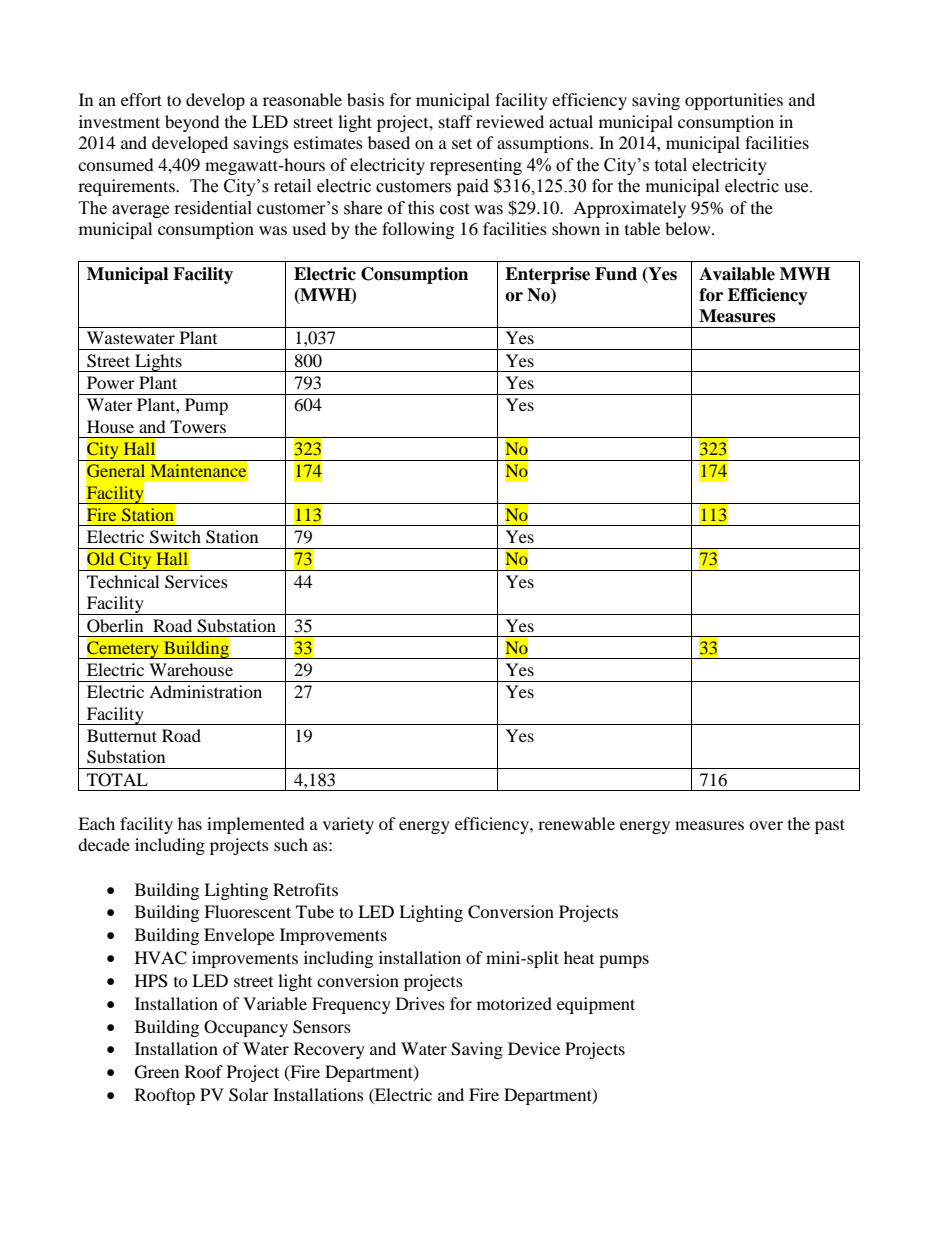  What do you see at coordinates (111, 382) in the screenshot?
I see `Power` at bounding box center [111, 382].
